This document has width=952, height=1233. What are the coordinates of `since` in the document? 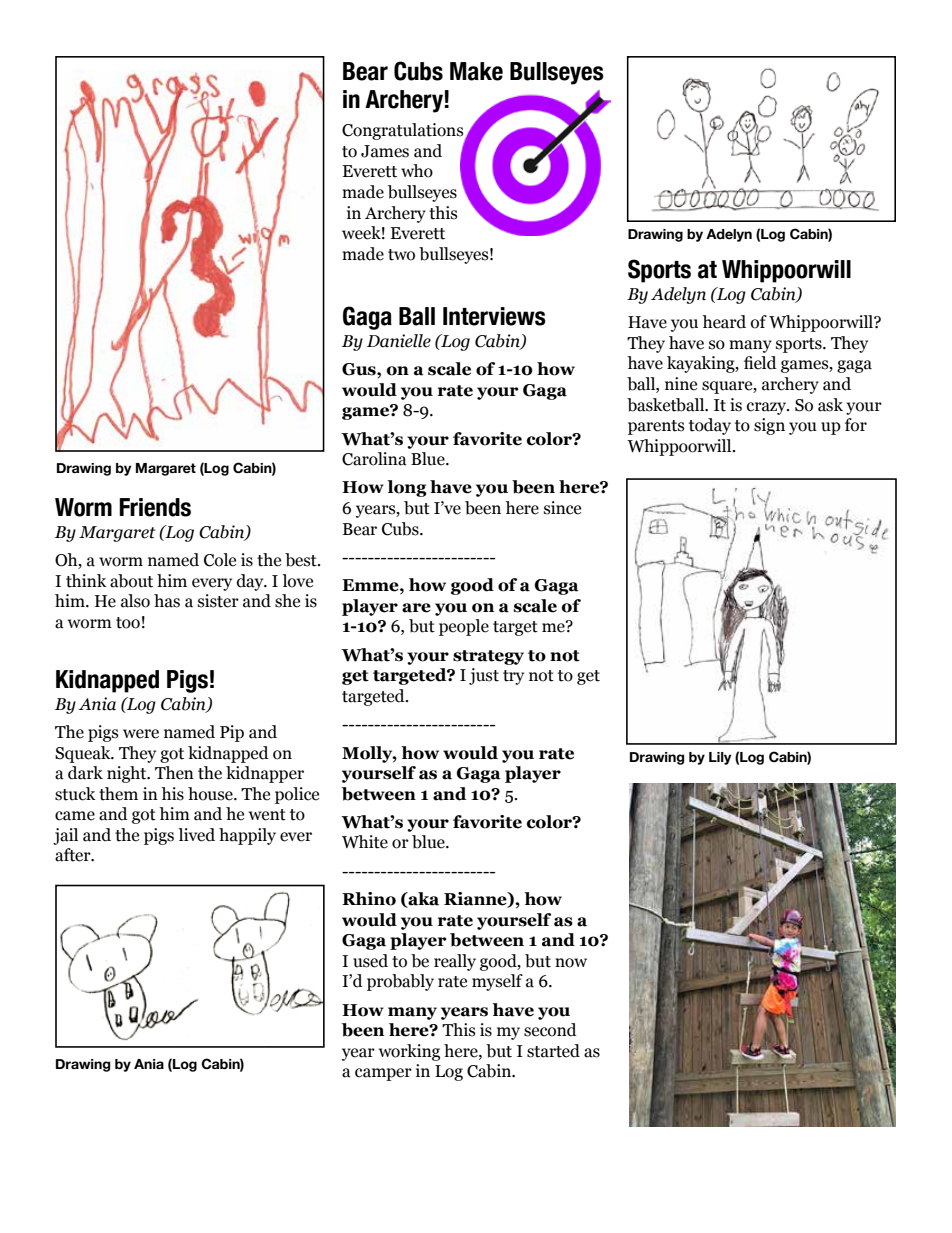 It's located at (562, 508).
